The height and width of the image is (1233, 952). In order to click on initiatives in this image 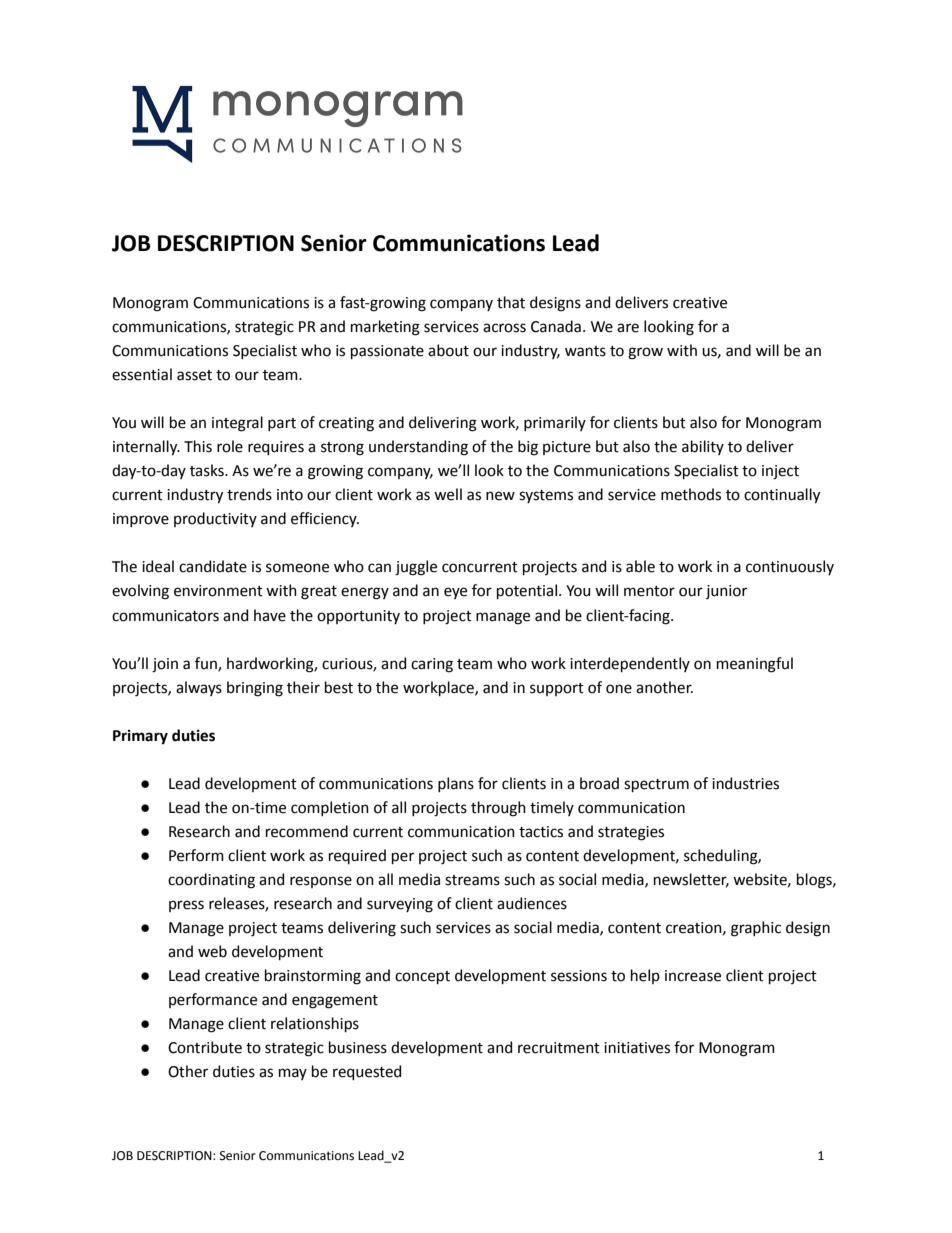, I will do `click(637, 1048)`.
